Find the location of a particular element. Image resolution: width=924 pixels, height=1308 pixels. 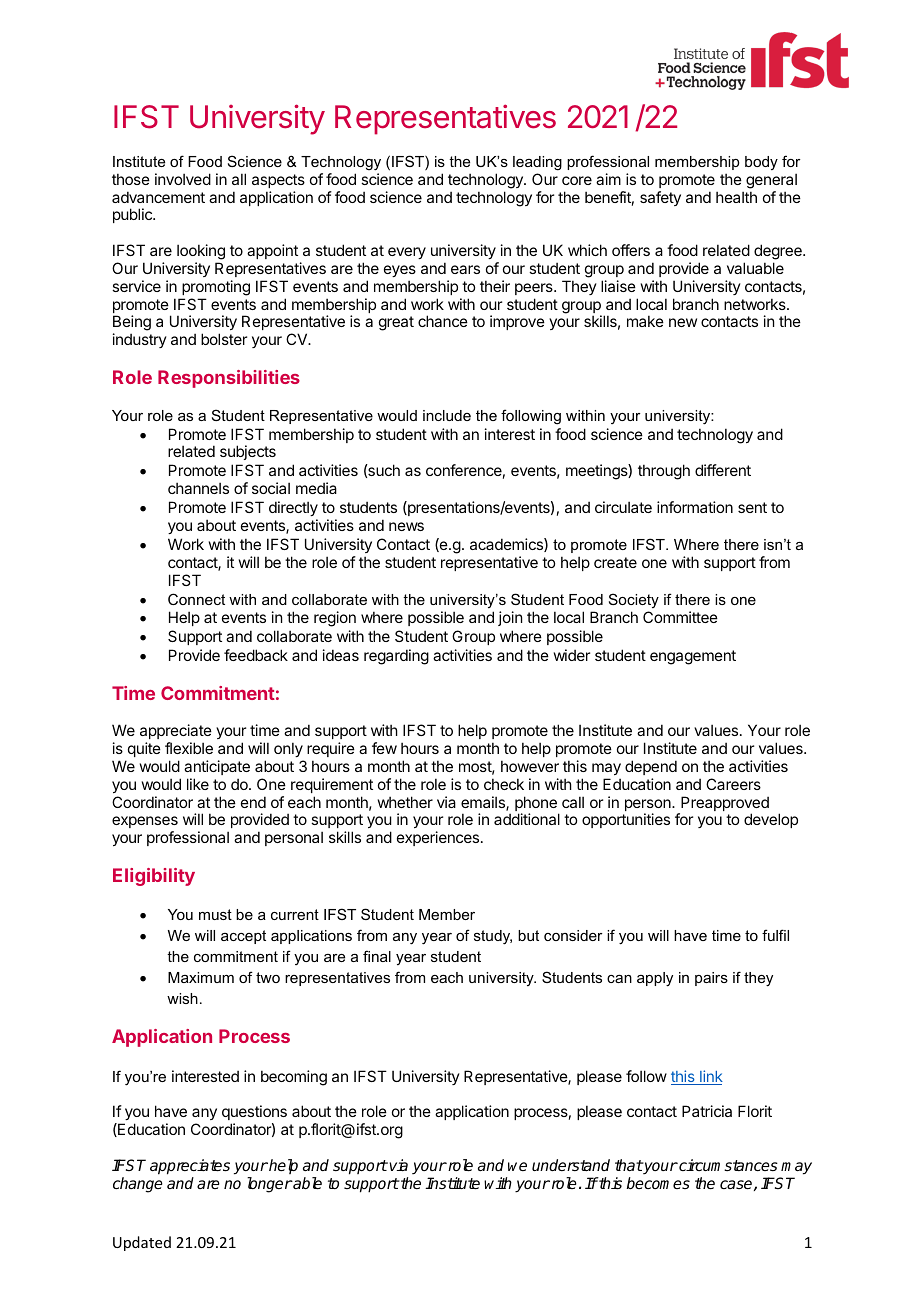

health is located at coordinates (736, 197).
